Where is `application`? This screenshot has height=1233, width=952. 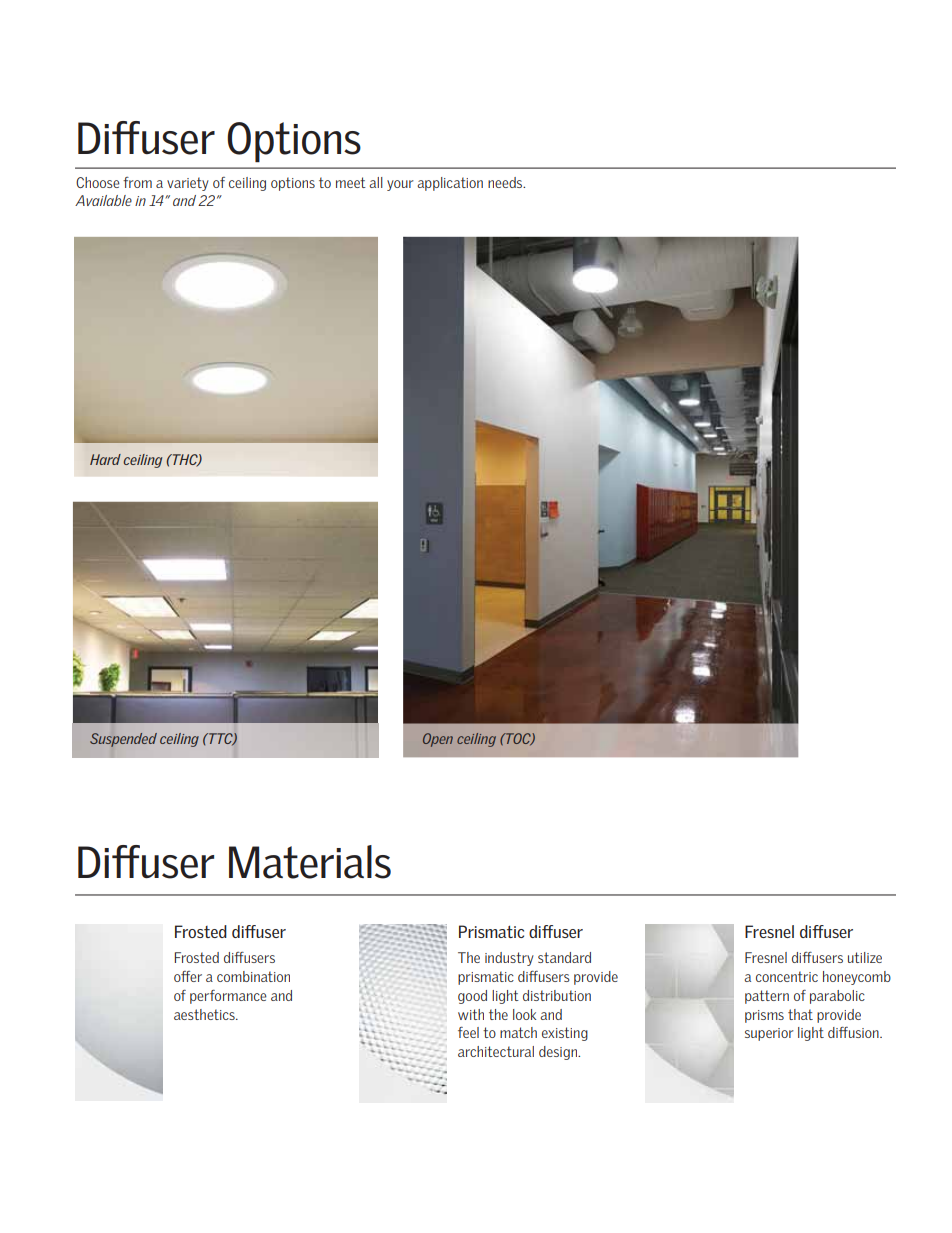 application is located at coordinates (450, 184).
